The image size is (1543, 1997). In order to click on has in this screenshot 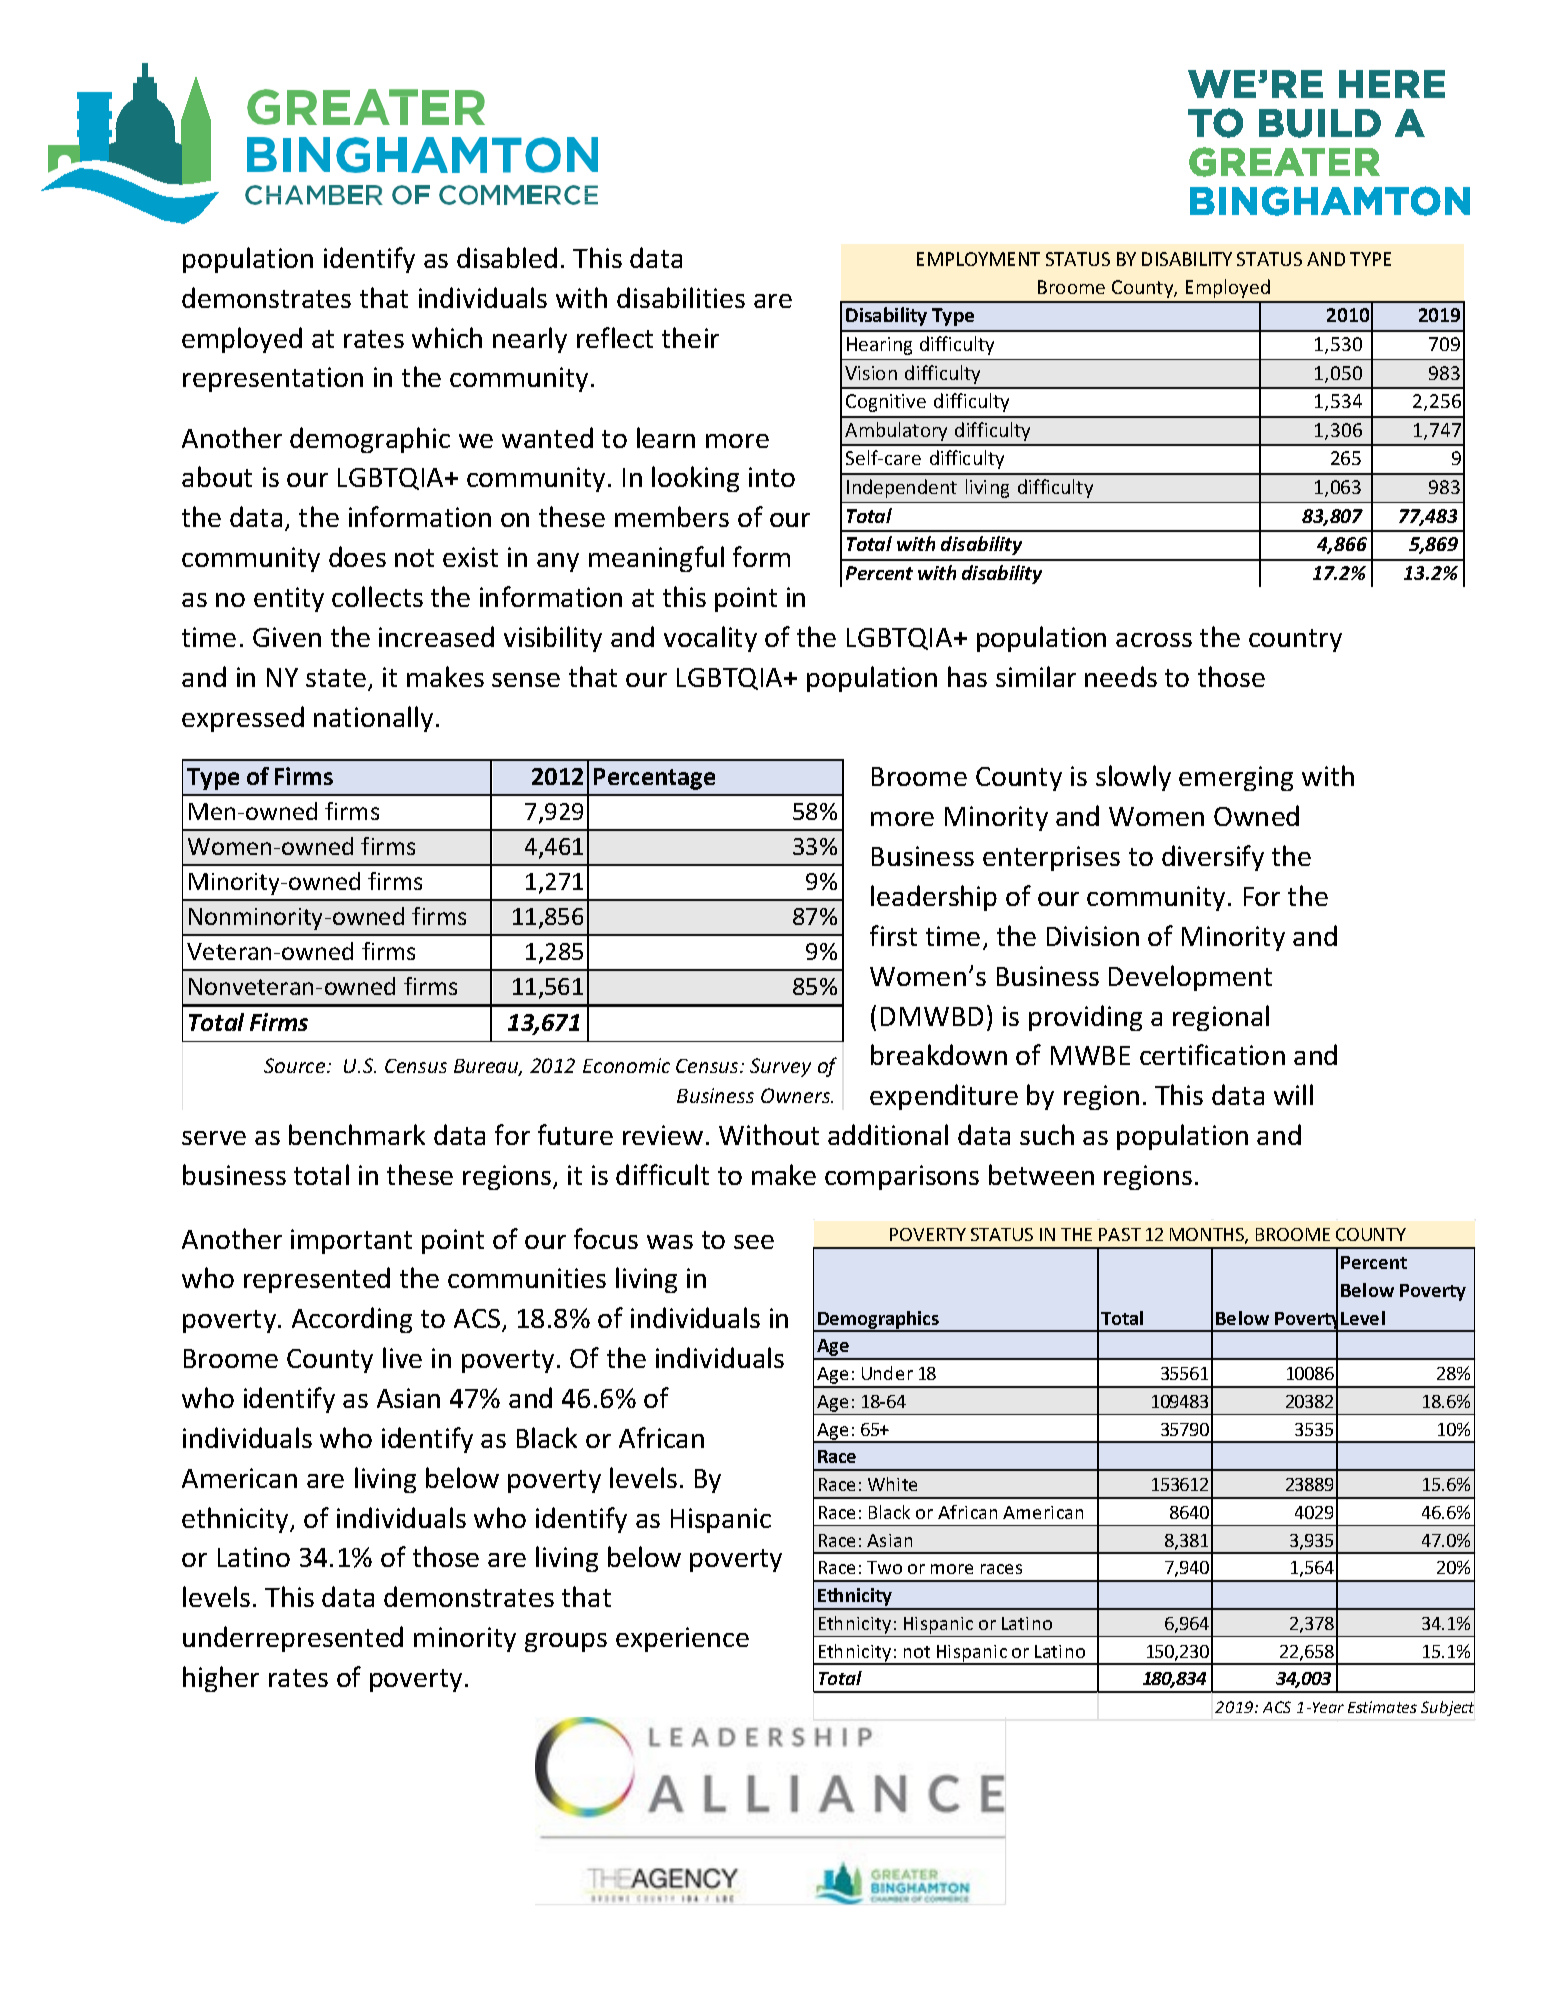, I will do `click(967, 676)`.
